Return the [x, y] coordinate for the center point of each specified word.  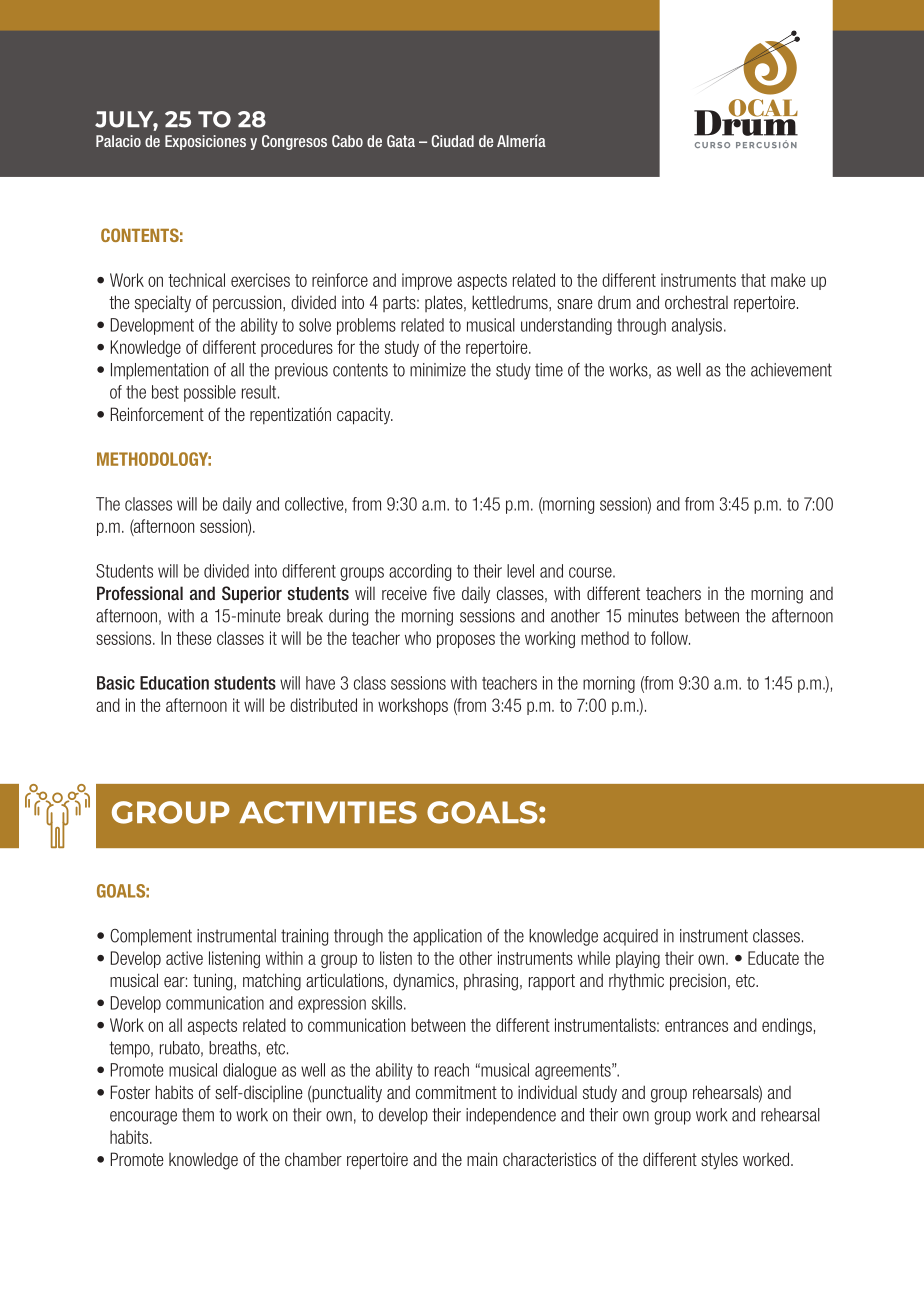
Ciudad [452, 141]
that [753, 280]
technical [196, 280]
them [198, 1115]
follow [670, 638]
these [193, 638]
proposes [466, 641]
